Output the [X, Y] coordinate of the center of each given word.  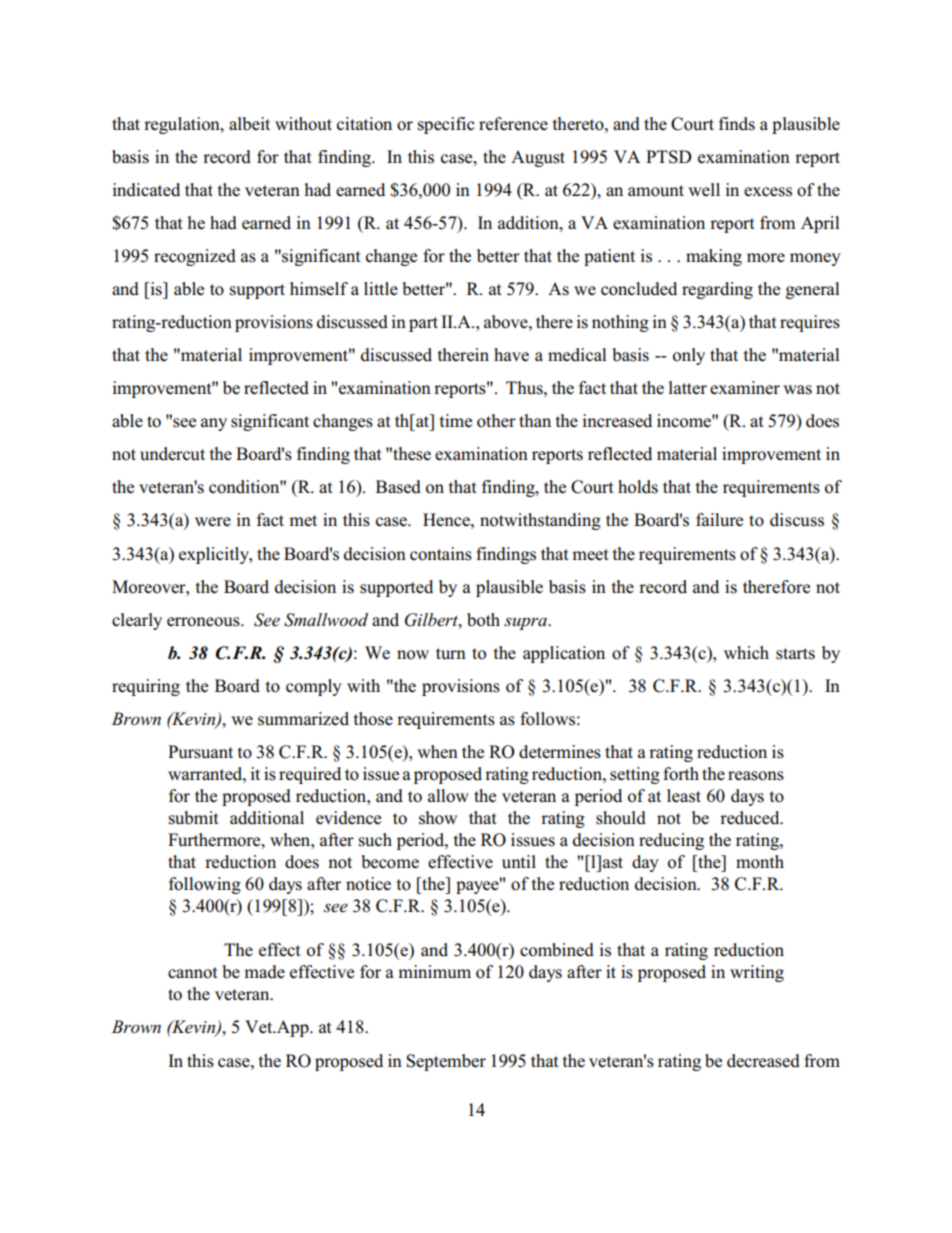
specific [446, 125]
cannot [193, 973]
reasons [756, 776]
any [214, 424]
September [446, 1062]
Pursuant [200, 752]
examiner [745, 388]
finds [737, 124]
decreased [763, 1061]
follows [547, 719]
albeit [249, 124]
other [496, 421]
